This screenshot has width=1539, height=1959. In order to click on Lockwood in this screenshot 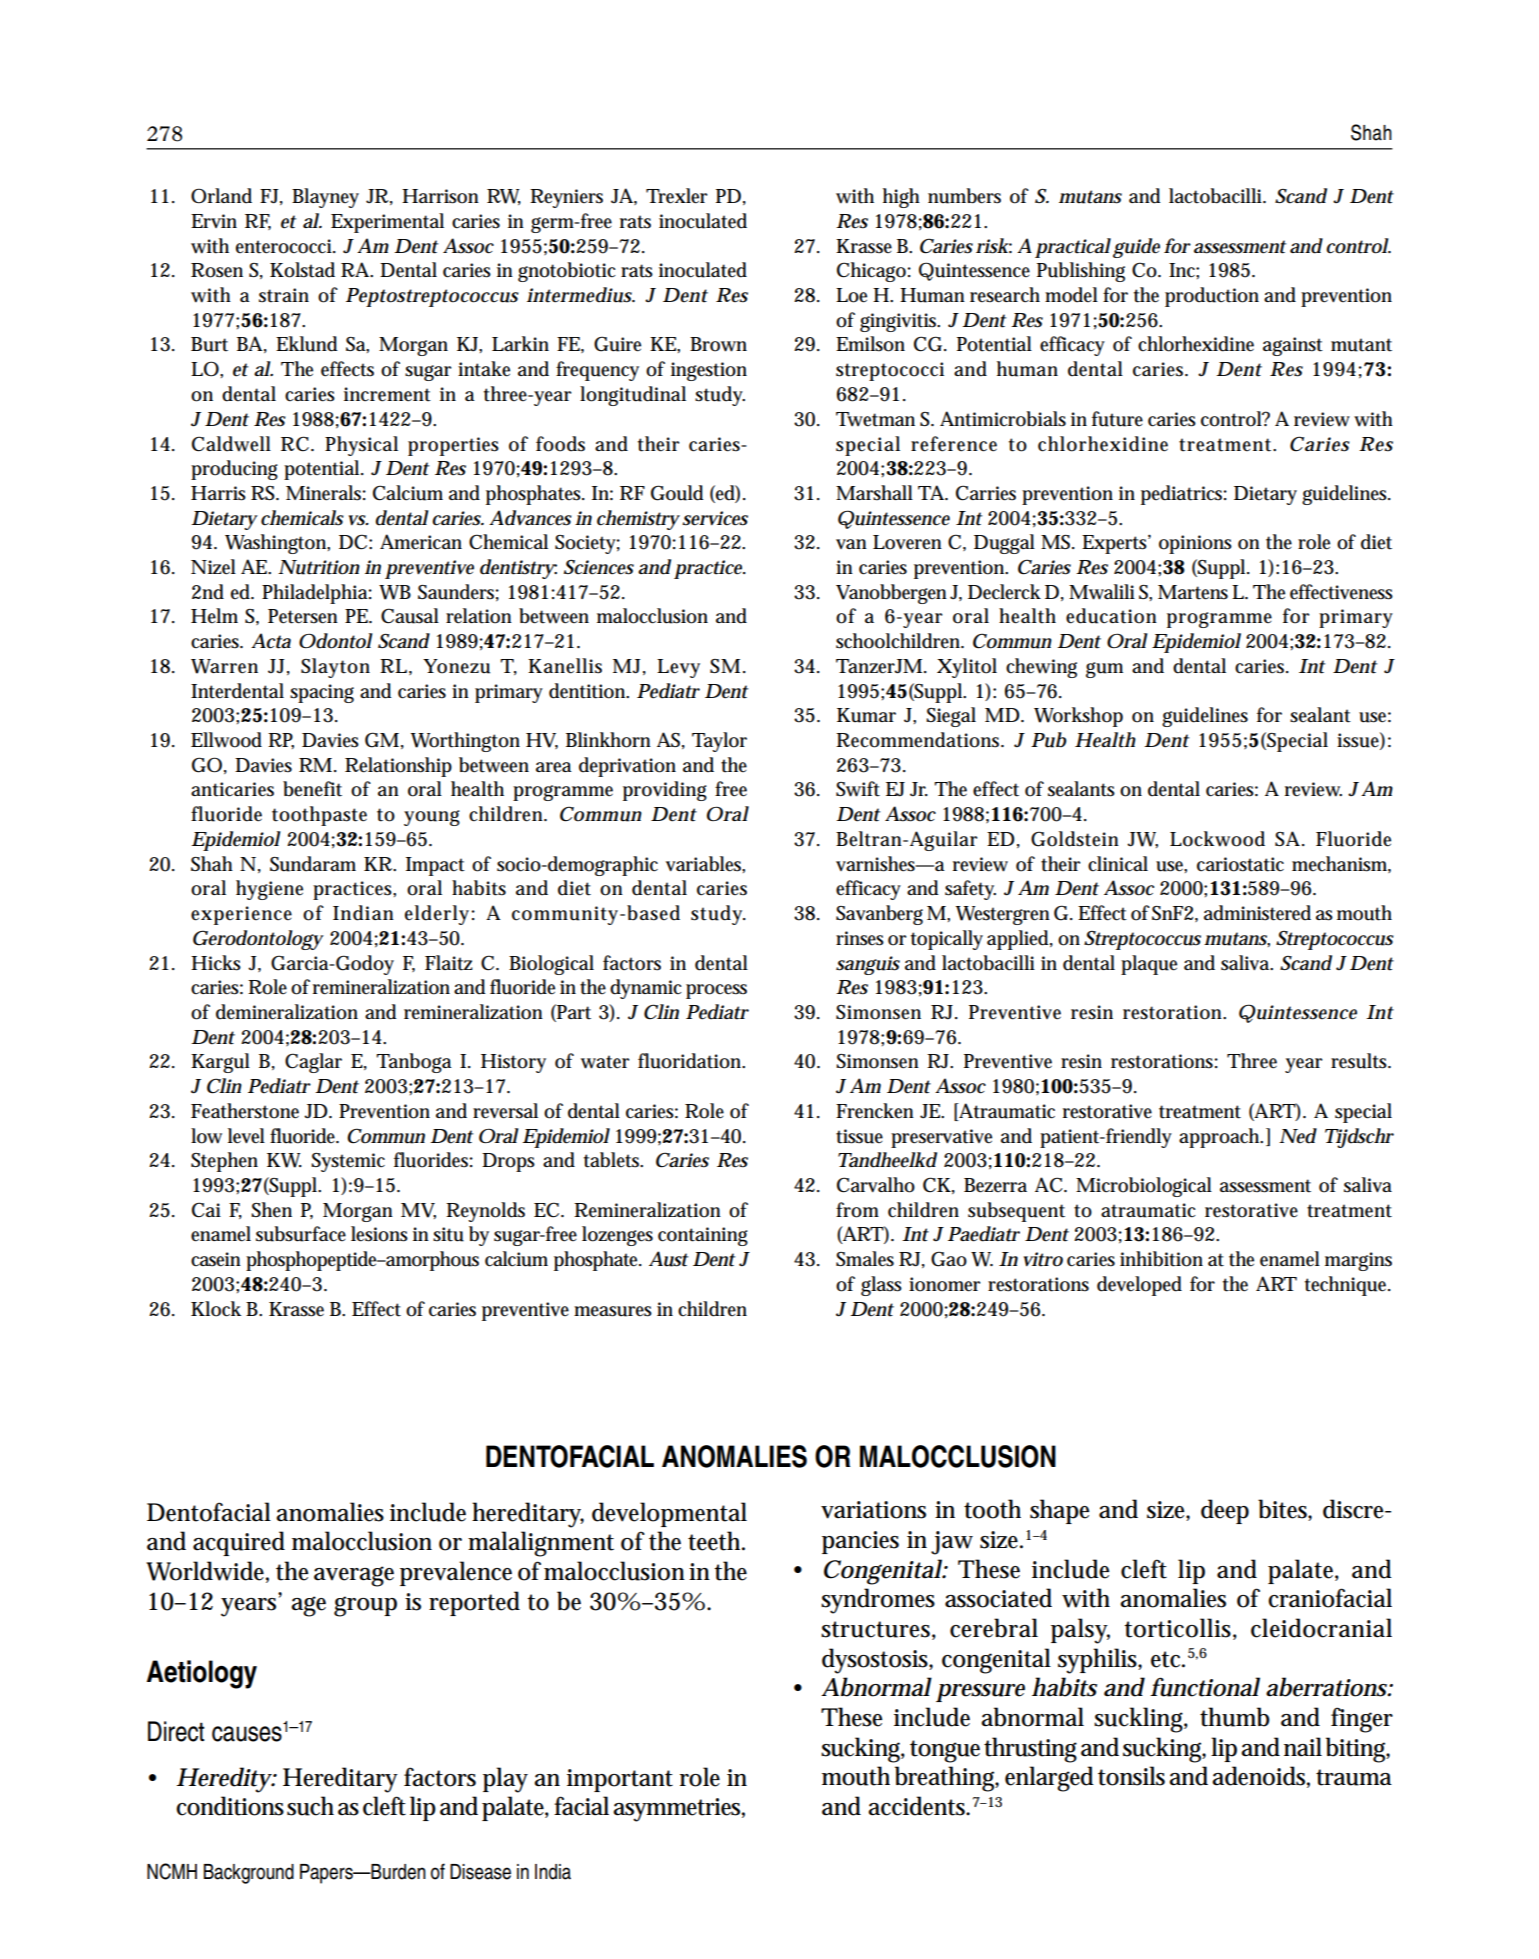, I will do `click(1217, 839)`.
